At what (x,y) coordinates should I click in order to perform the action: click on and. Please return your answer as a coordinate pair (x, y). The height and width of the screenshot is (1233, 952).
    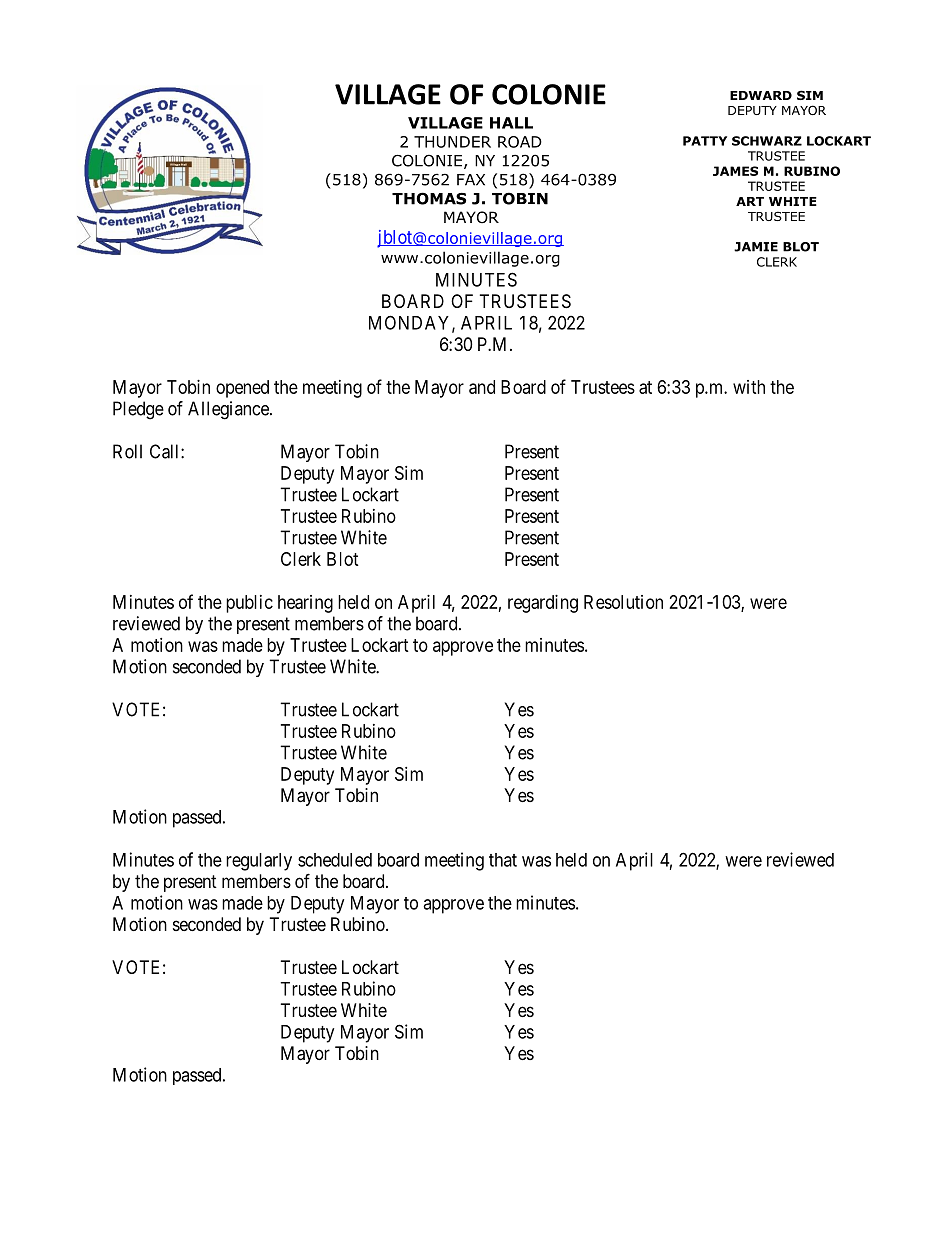
    Looking at the image, I should click on (482, 387).
